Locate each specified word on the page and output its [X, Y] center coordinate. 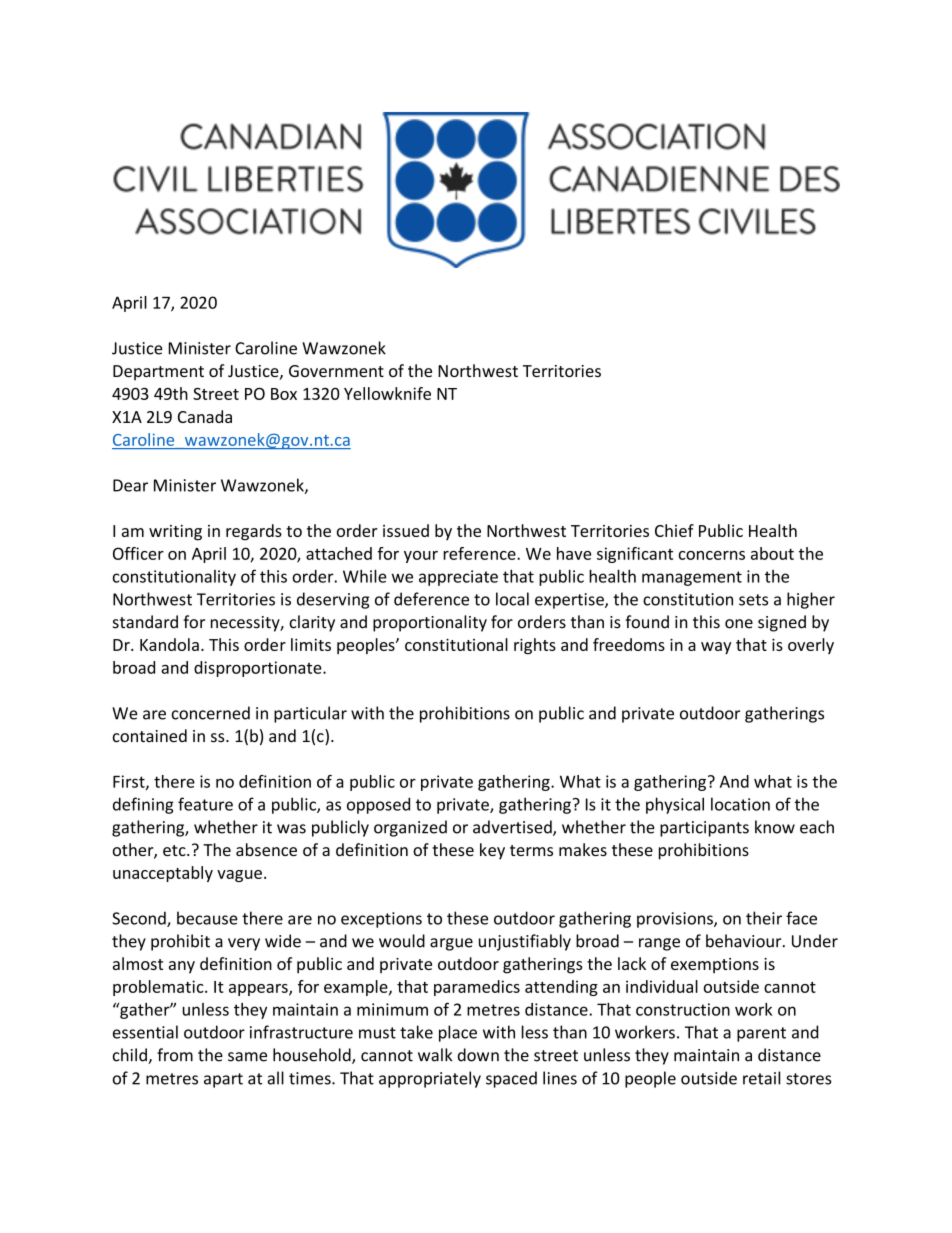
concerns [711, 555]
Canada [205, 416]
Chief [674, 530]
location [740, 804]
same [247, 1057]
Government [336, 371]
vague [239, 876]
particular [310, 714]
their [764, 918]
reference [480, 553]
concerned [211, 713]
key [492, 851]
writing [175, 533]
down [478, 1055]
